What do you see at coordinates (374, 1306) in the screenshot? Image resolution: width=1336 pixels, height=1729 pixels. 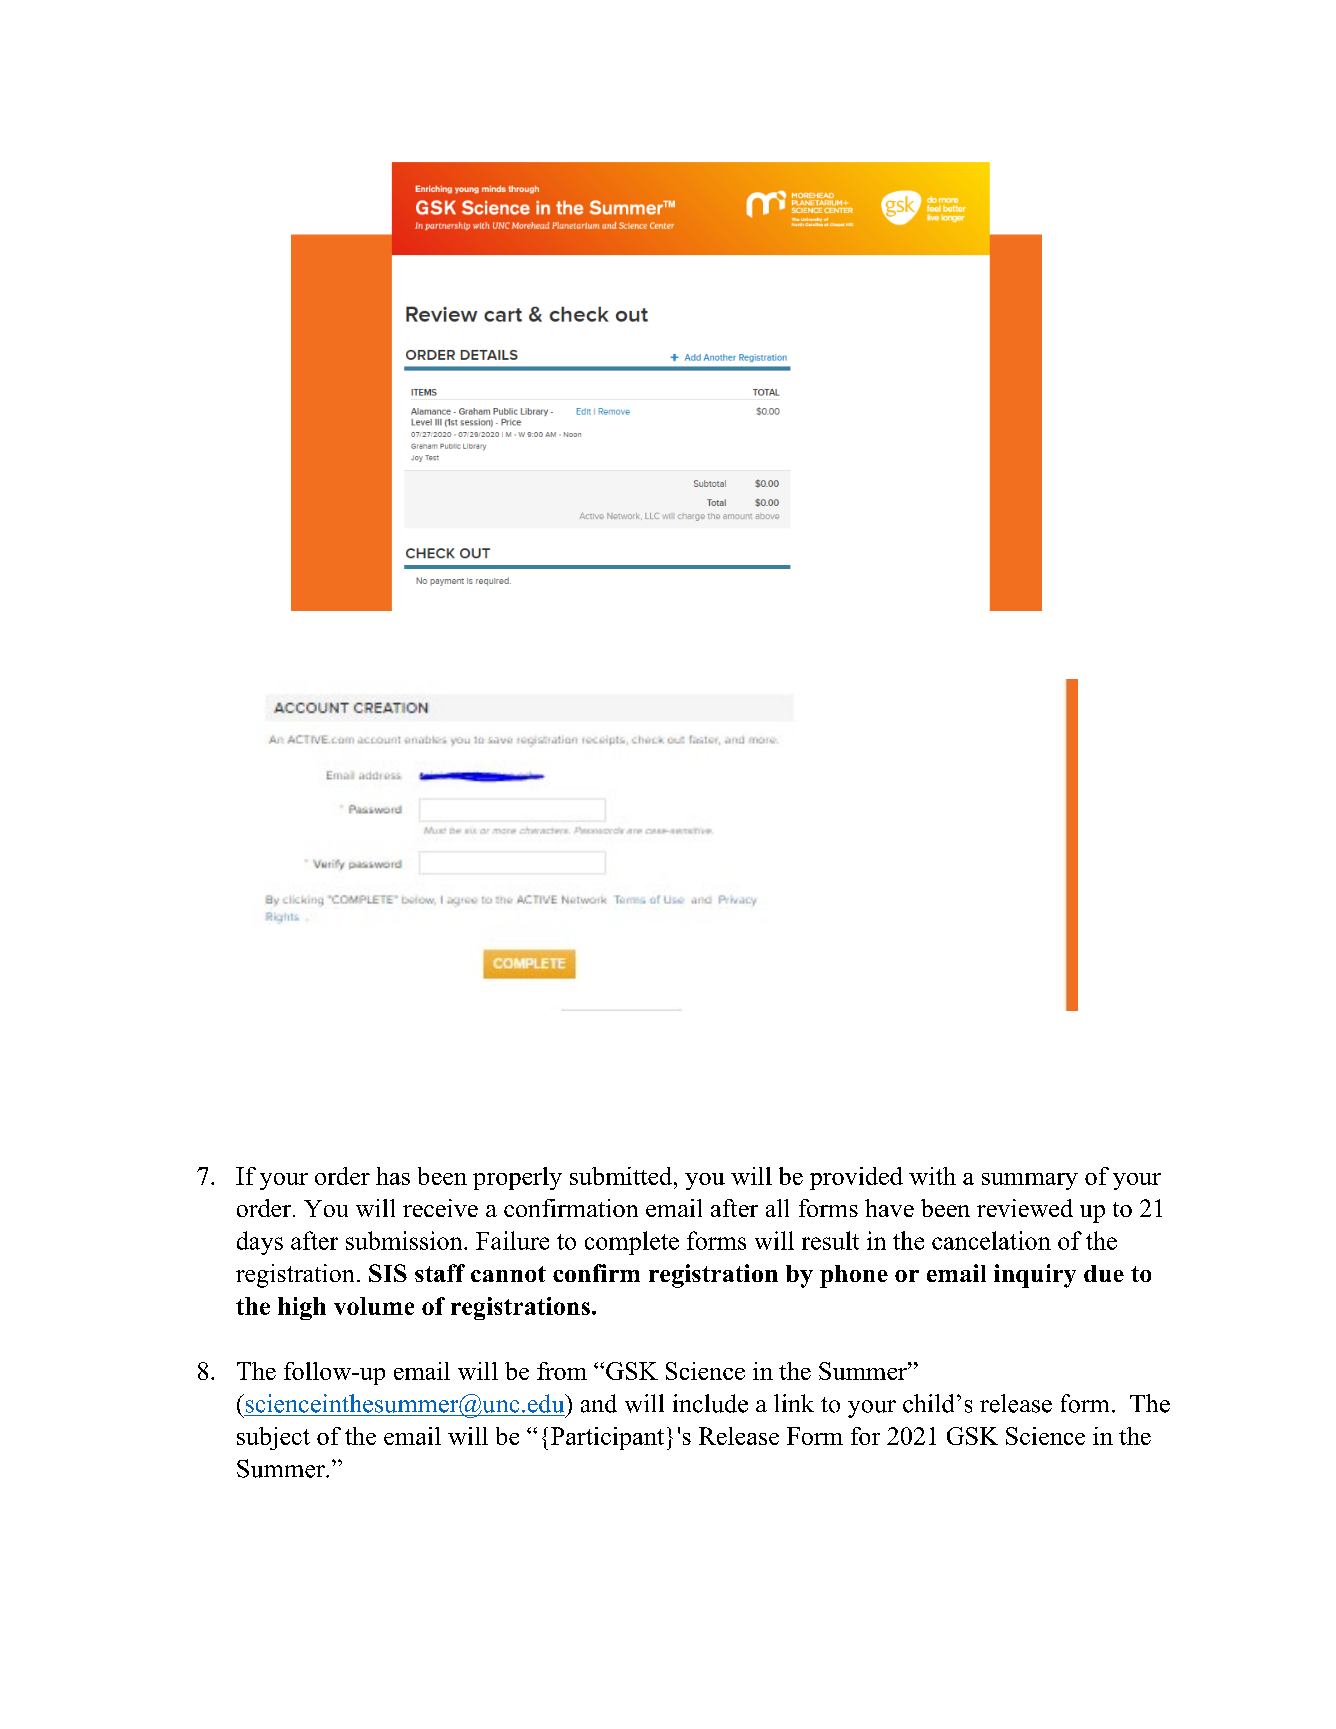 I see `volume` at bounding box center [374, 1306].
